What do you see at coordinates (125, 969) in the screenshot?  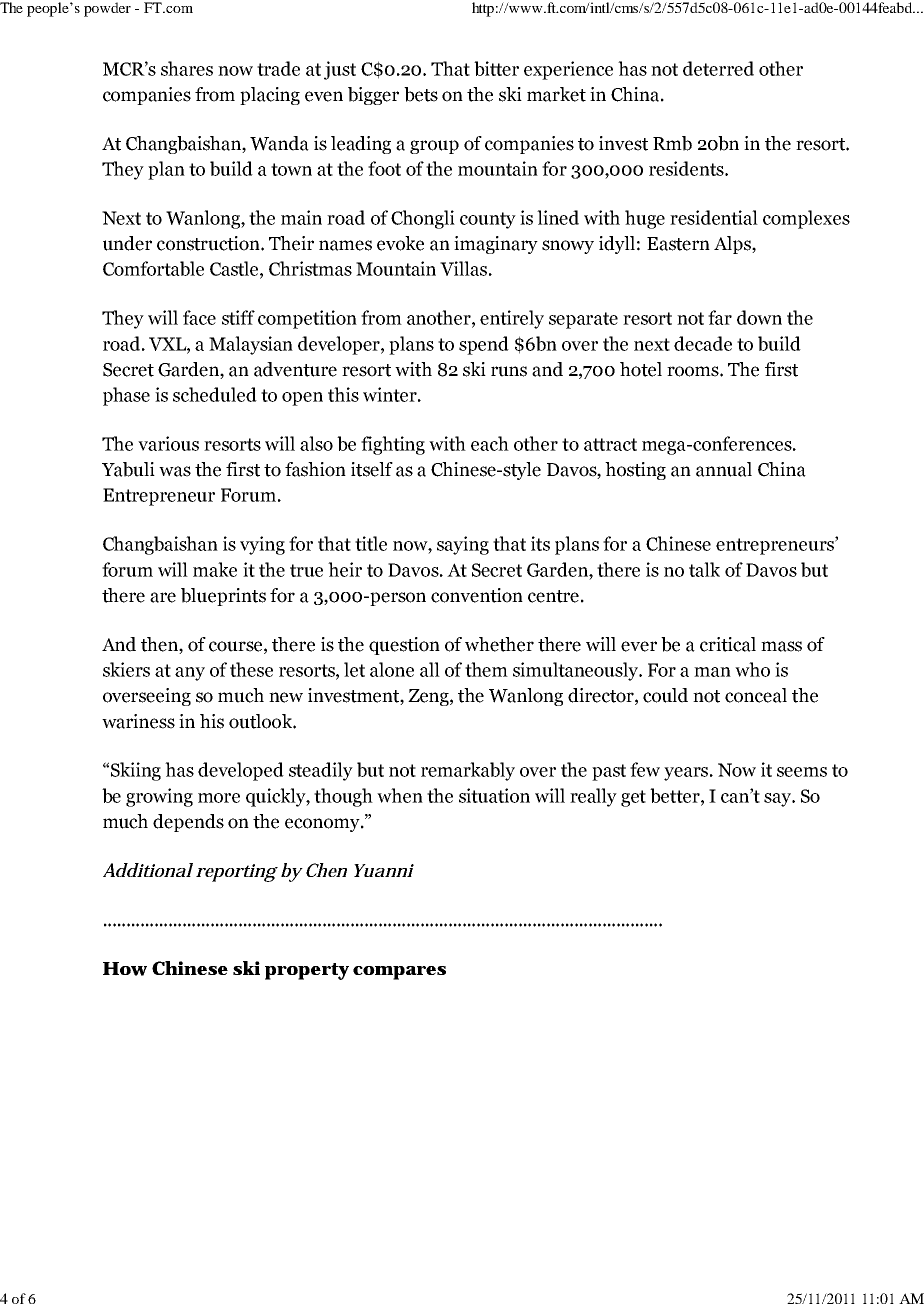 I see `How` at bounding box center [125, 969].
